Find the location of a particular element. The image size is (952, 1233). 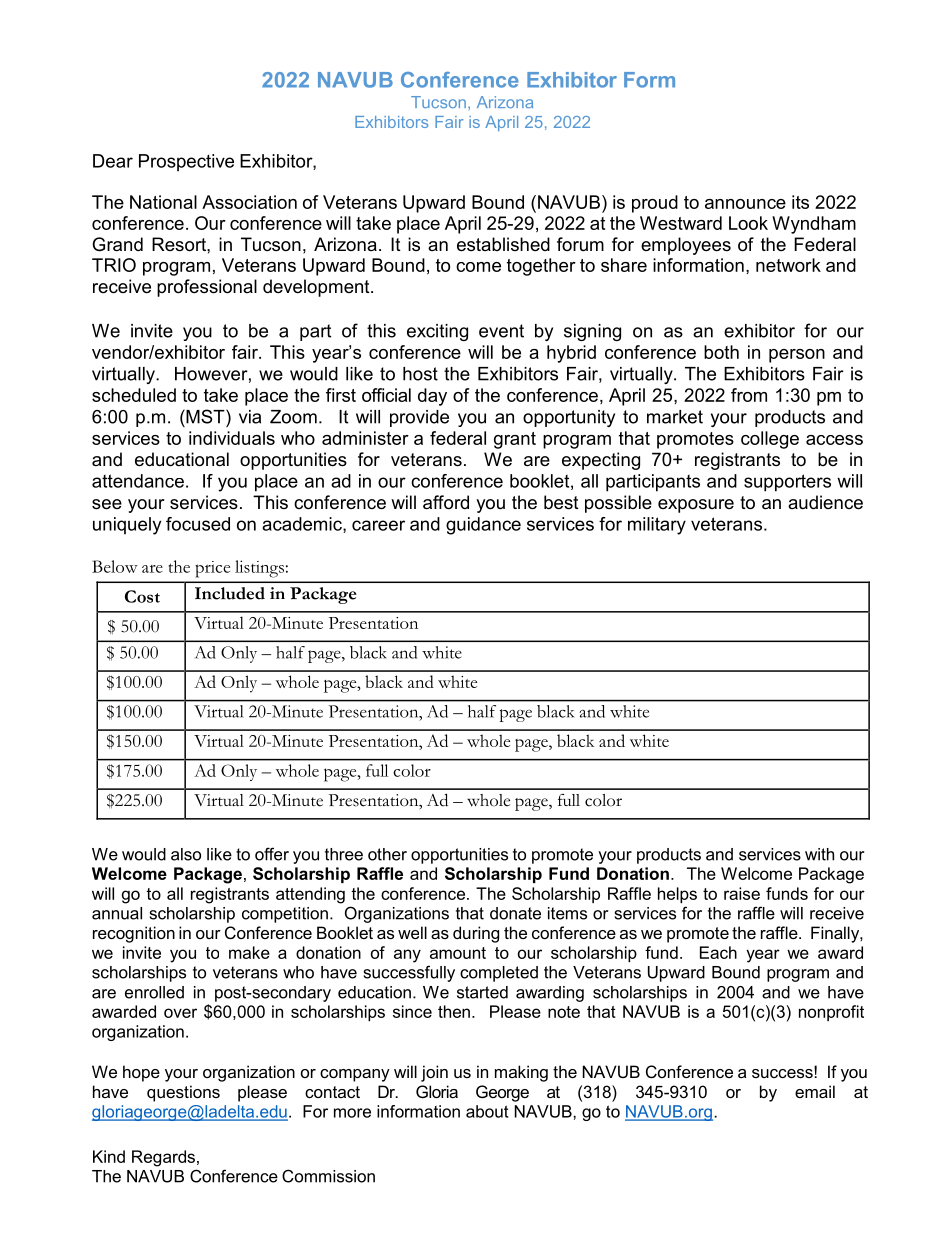

Included is located at coordinates (230, 593).
